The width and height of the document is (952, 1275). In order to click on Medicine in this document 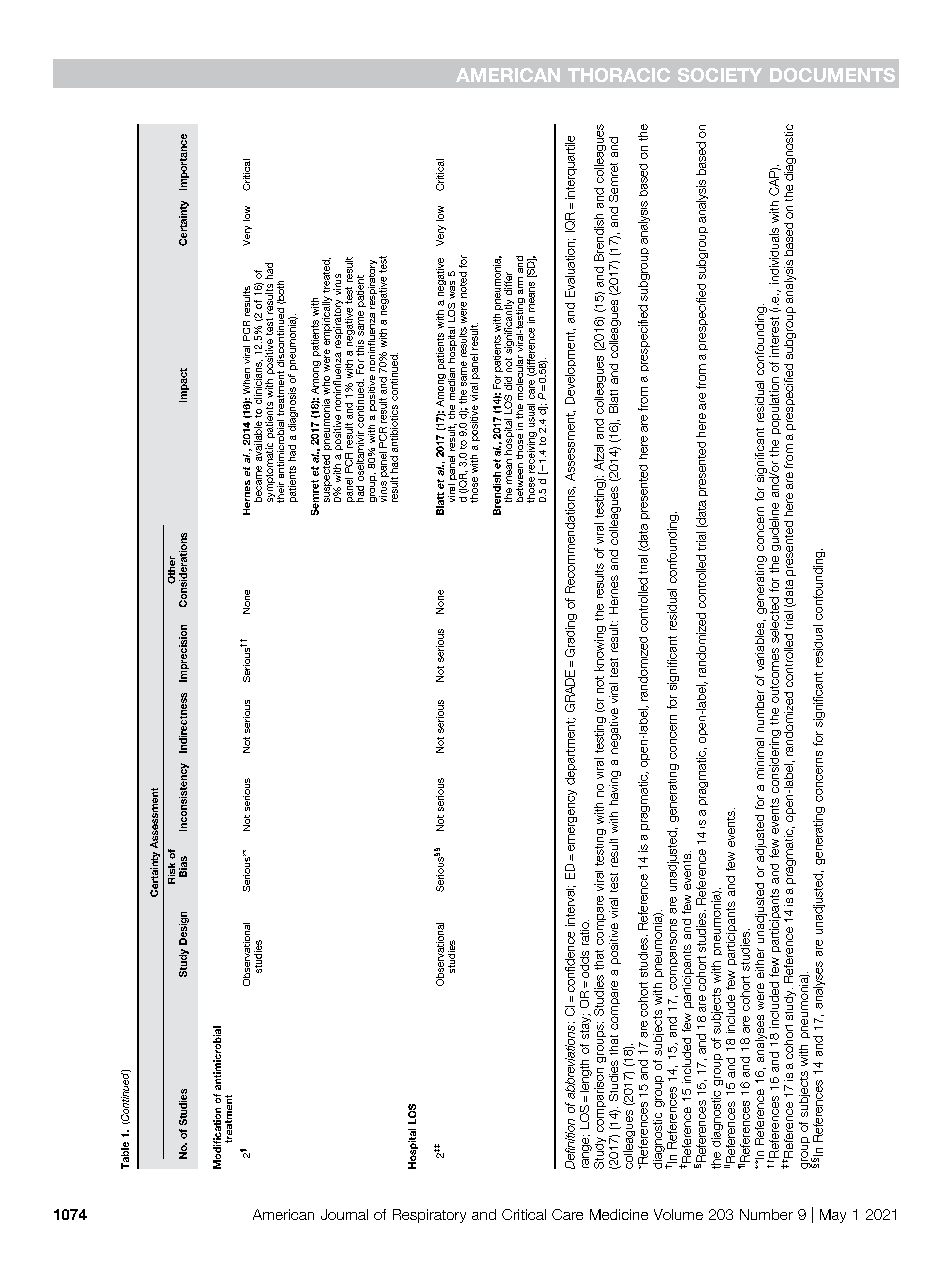, I will do `click(619, 1214)`.
